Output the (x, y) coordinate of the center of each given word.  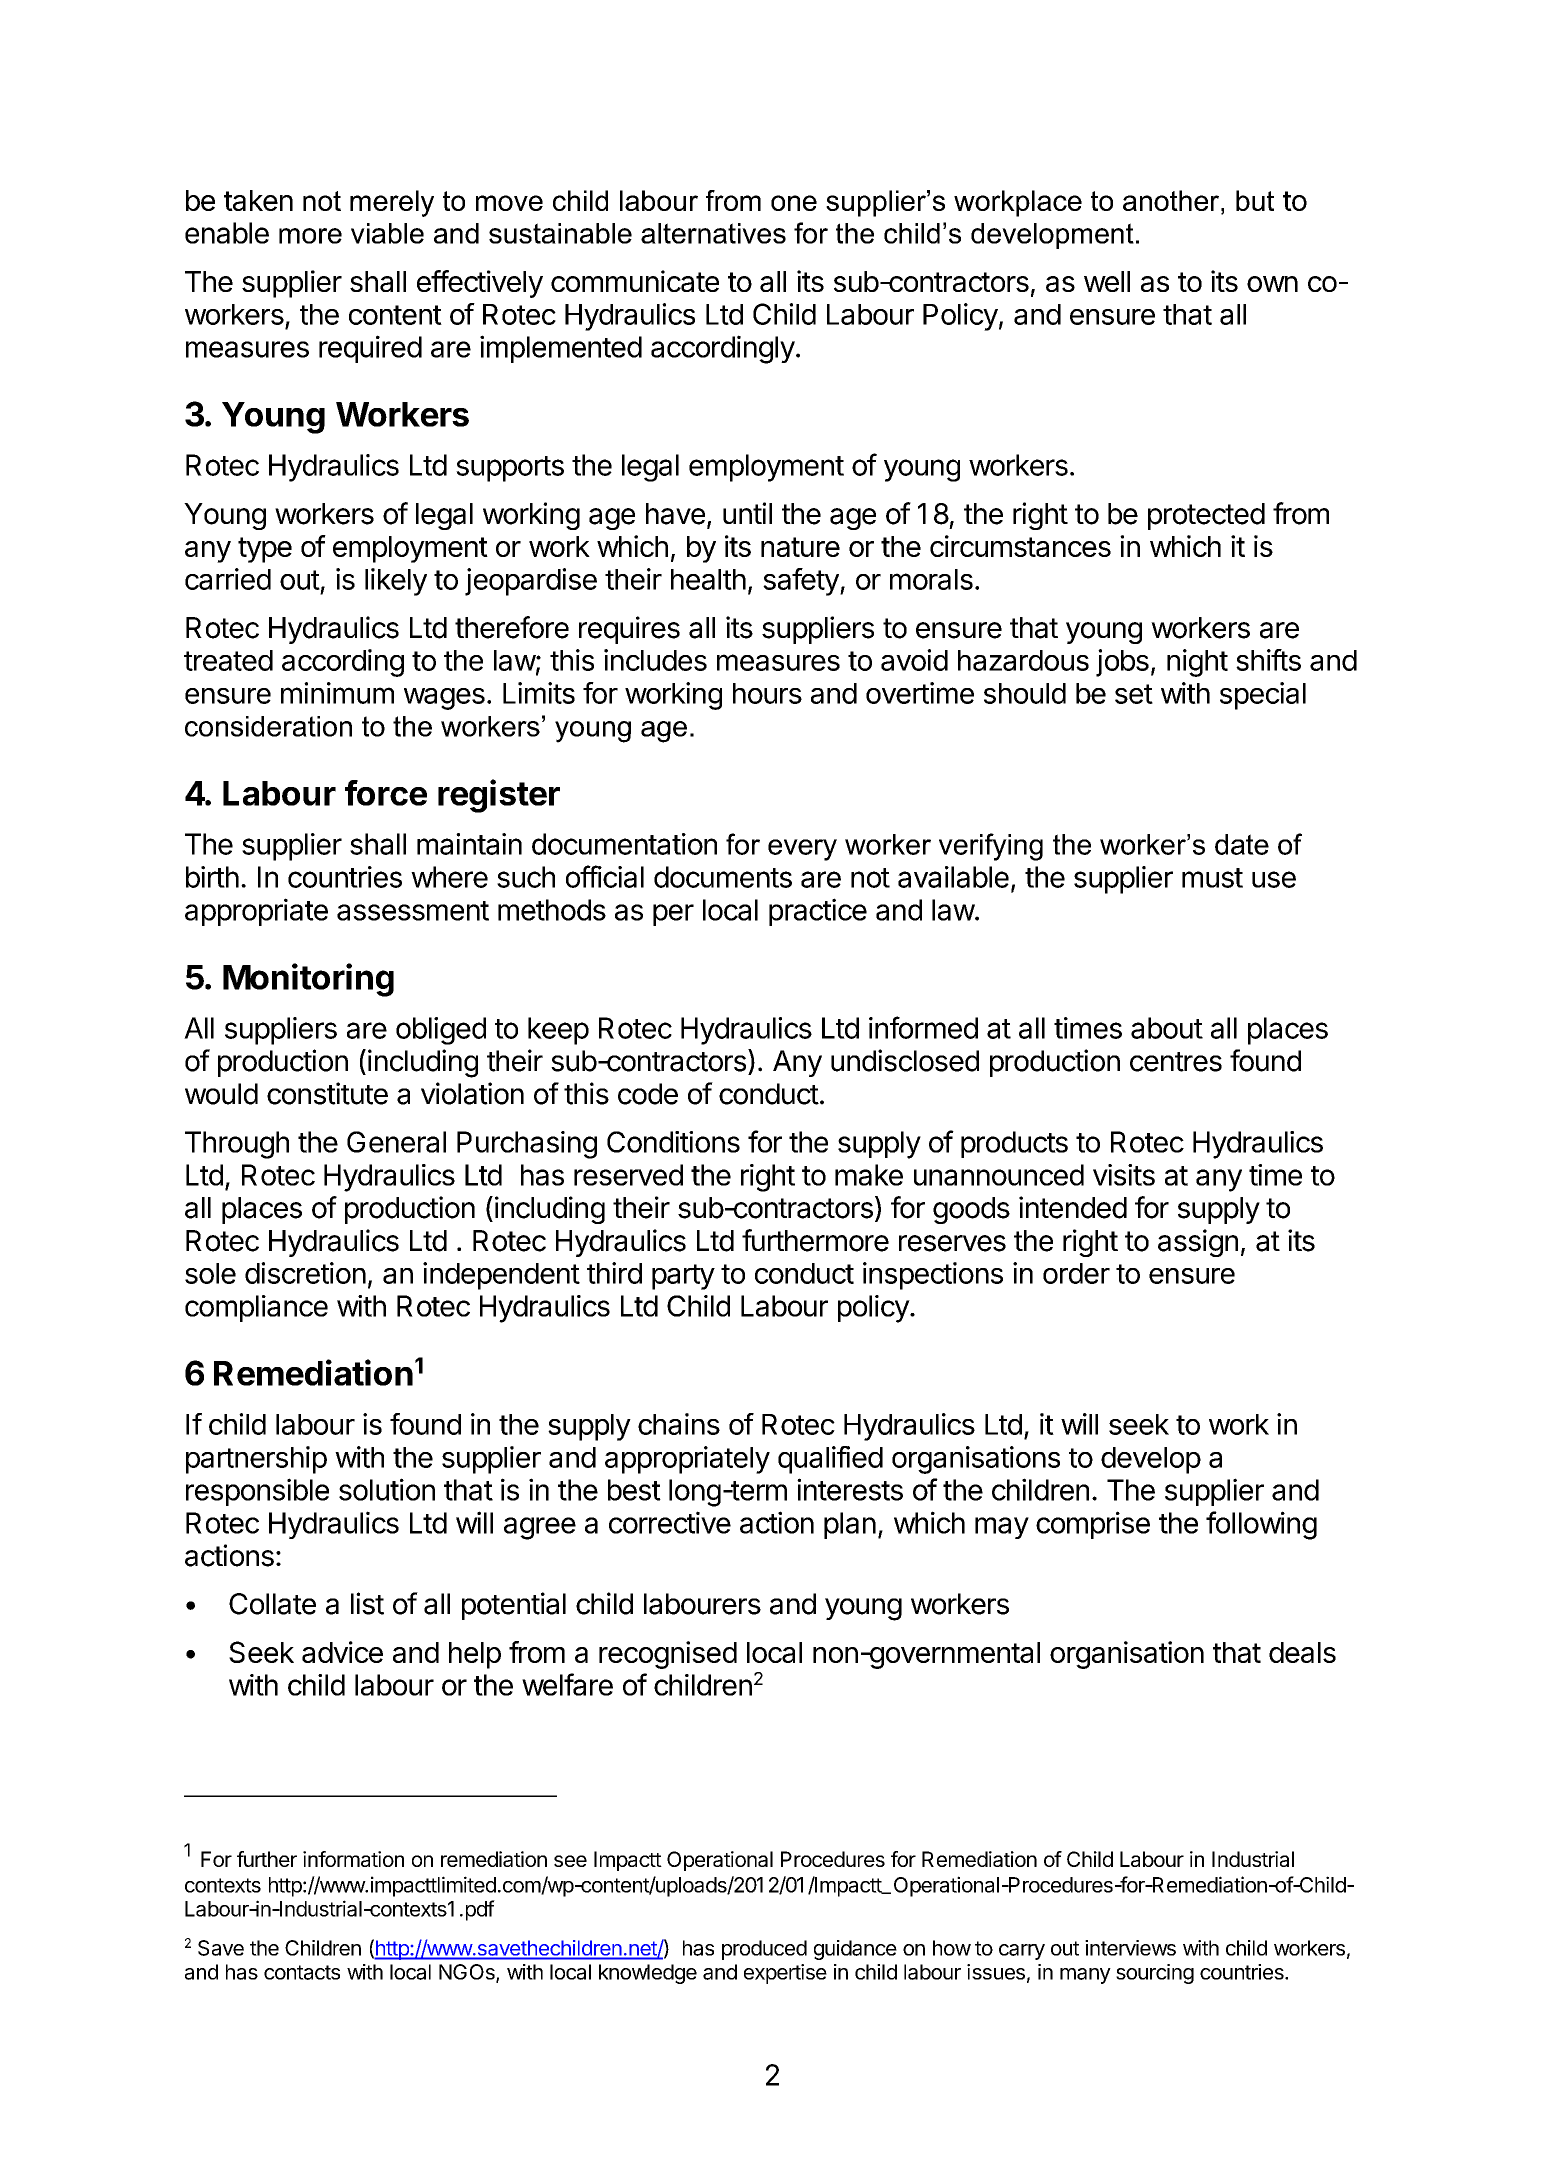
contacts (302, 1972)
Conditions (673, 1142)
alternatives (713, 233)
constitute (327, 1093)
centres (1176, 1062)
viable (387, 233)
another (1172, 200)
